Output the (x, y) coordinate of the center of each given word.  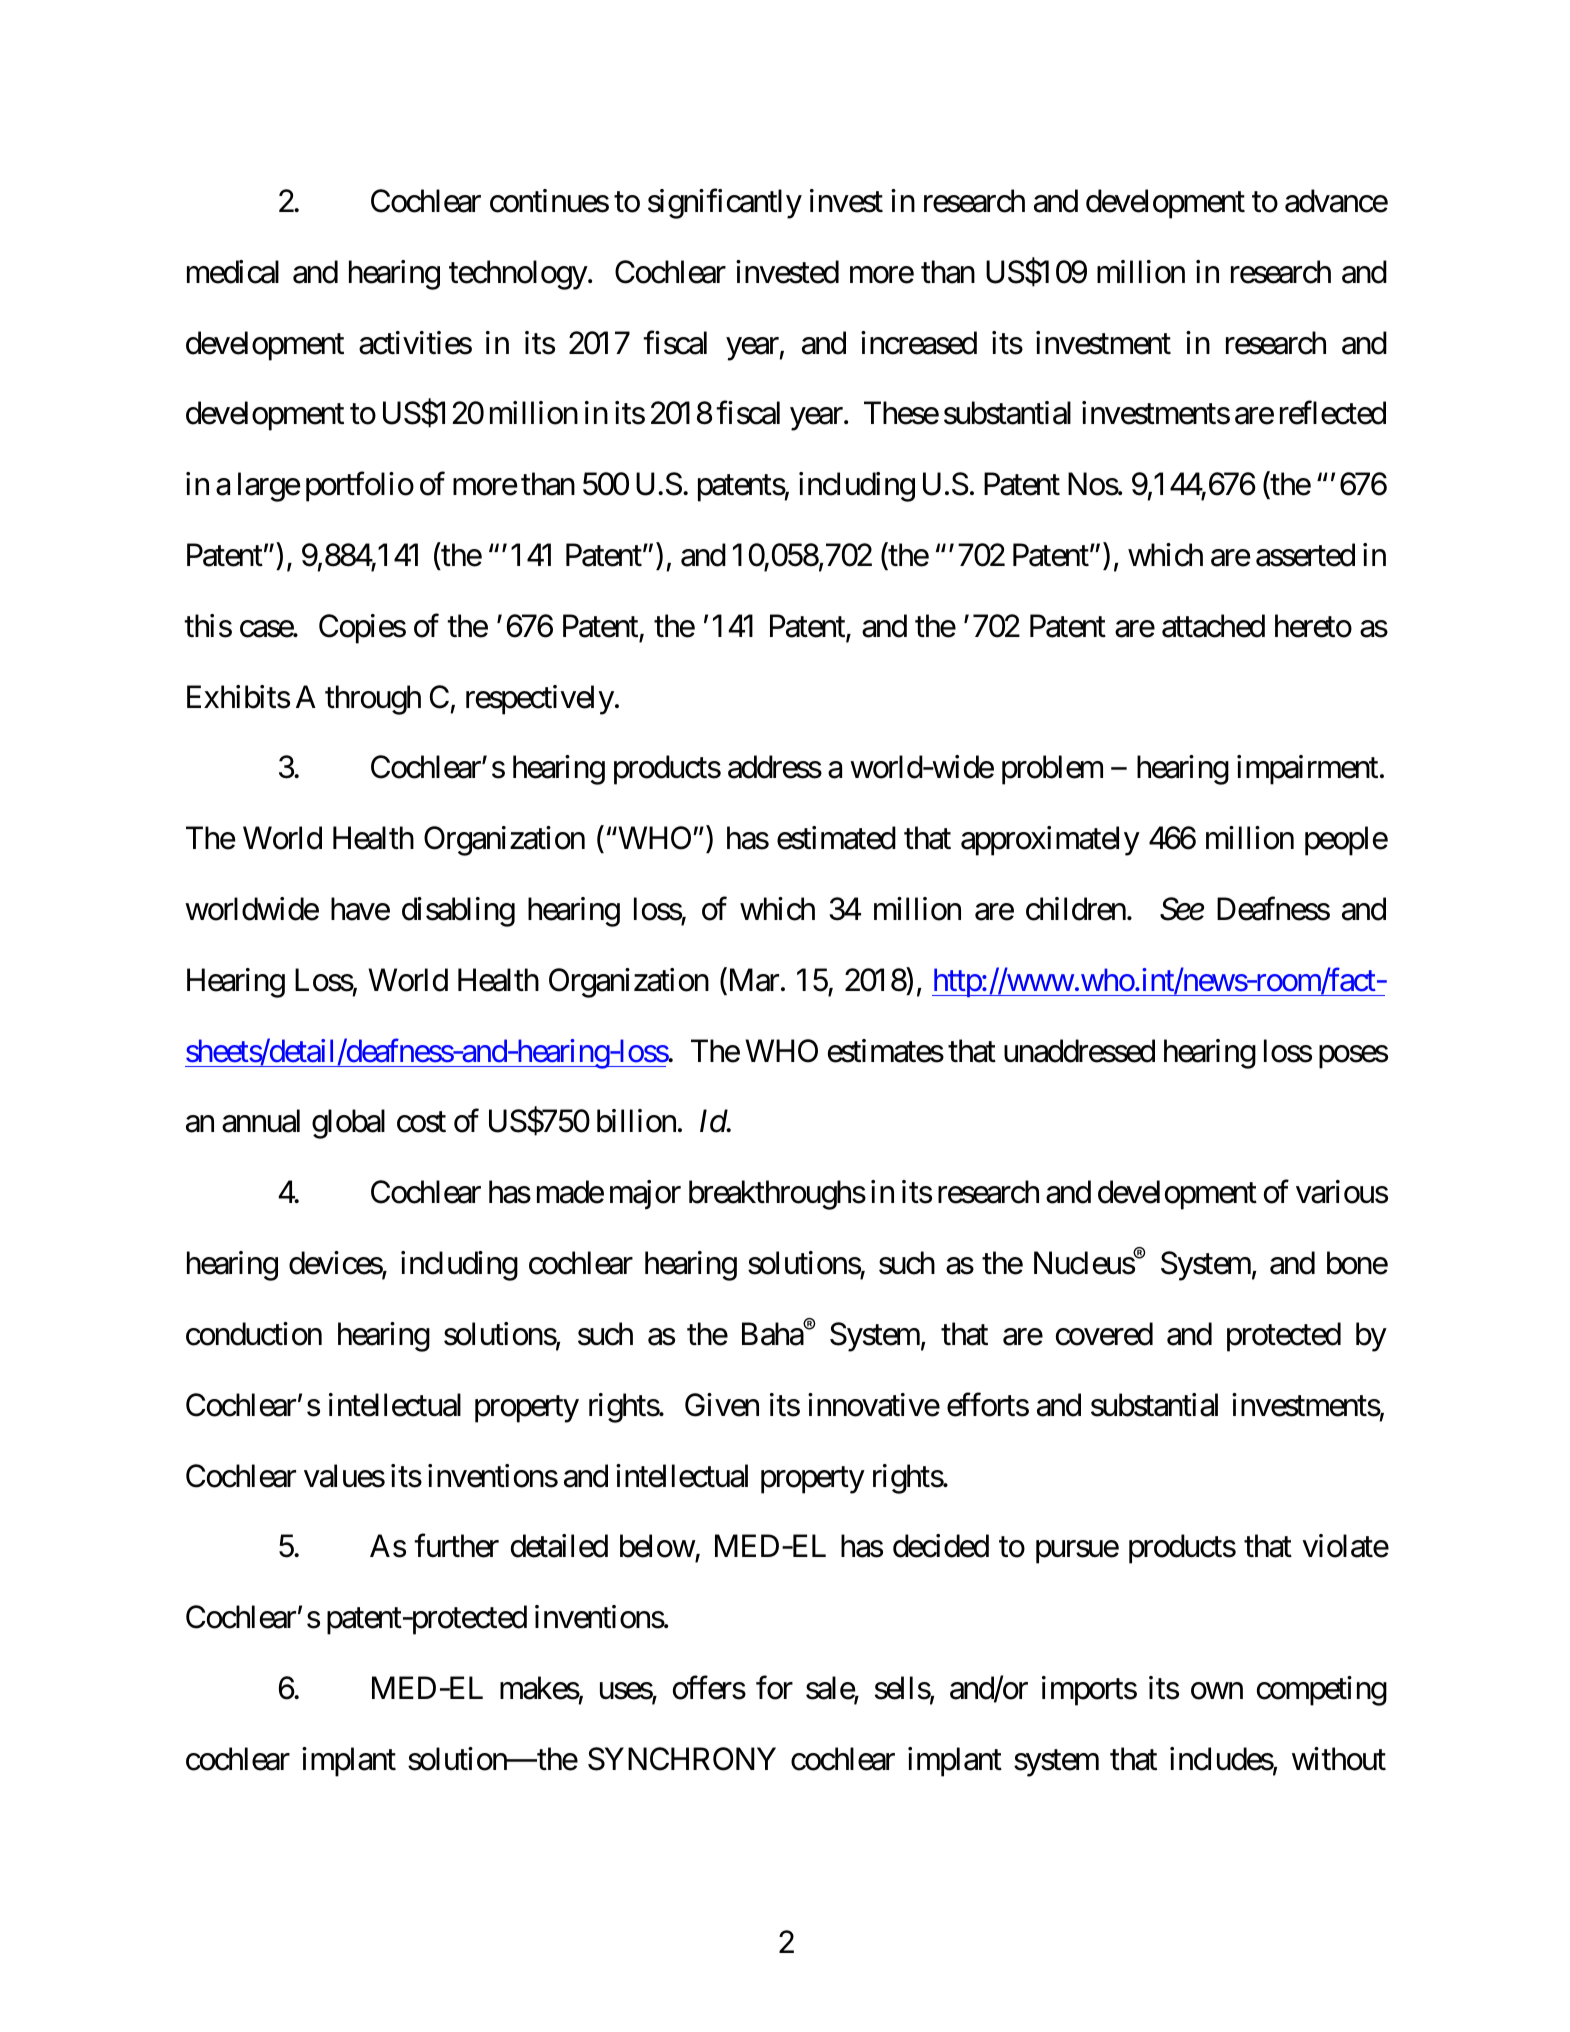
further (456, 1546)
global (348, 1124)
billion (636, 1121)
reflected (1333, 413)
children (1076, 909)
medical (233, 272)
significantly (725, 204)
